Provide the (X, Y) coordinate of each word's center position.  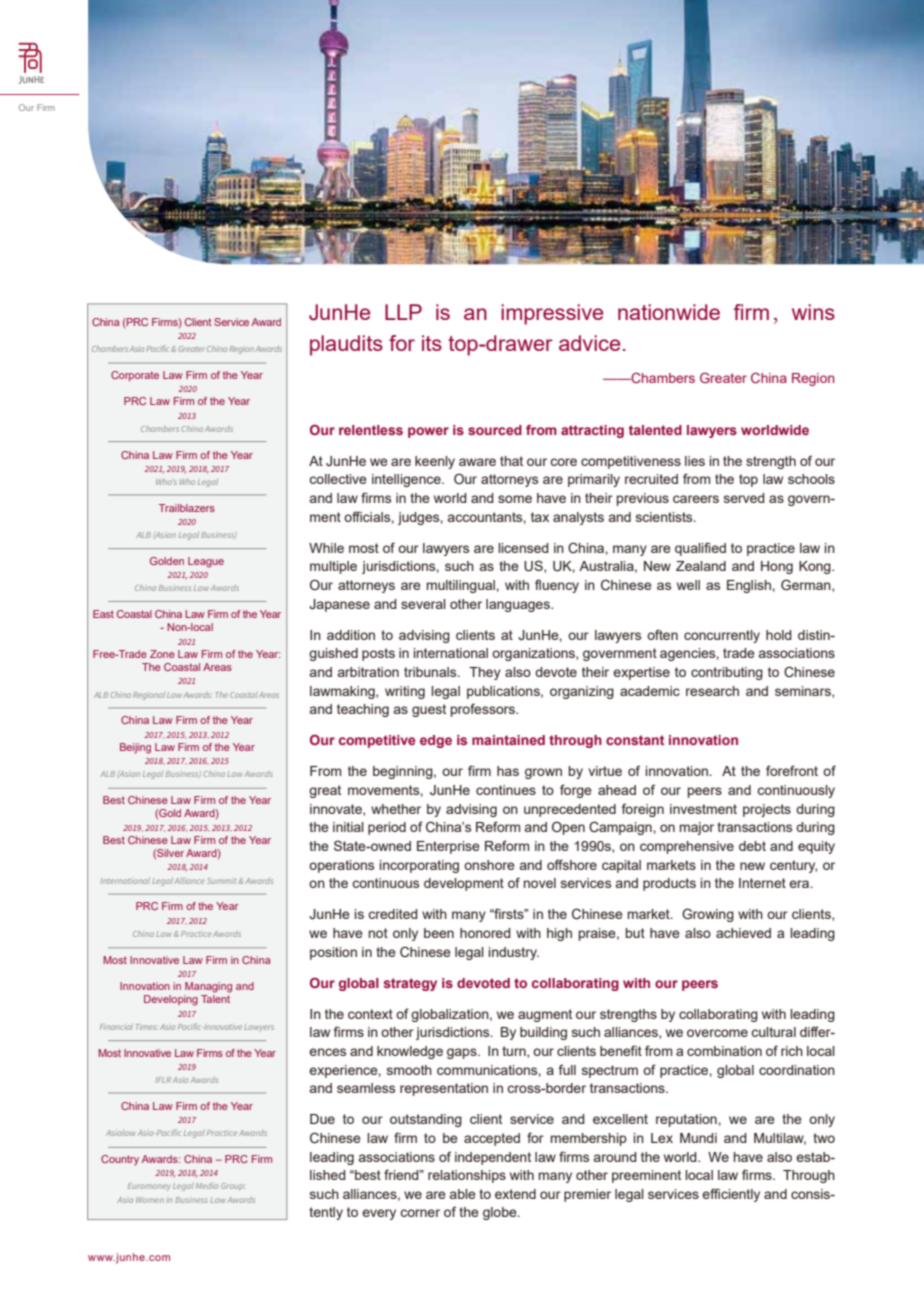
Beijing (135, 748)
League (206, 562)
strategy (410, 984)
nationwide (669, 312)
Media (207, 1186)
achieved (743, 933)
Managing (208, 987)
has (508, 771)
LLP (403, 312)
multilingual (462, 586)
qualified (700, 549)
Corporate (135, 376)
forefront (792, 770)
